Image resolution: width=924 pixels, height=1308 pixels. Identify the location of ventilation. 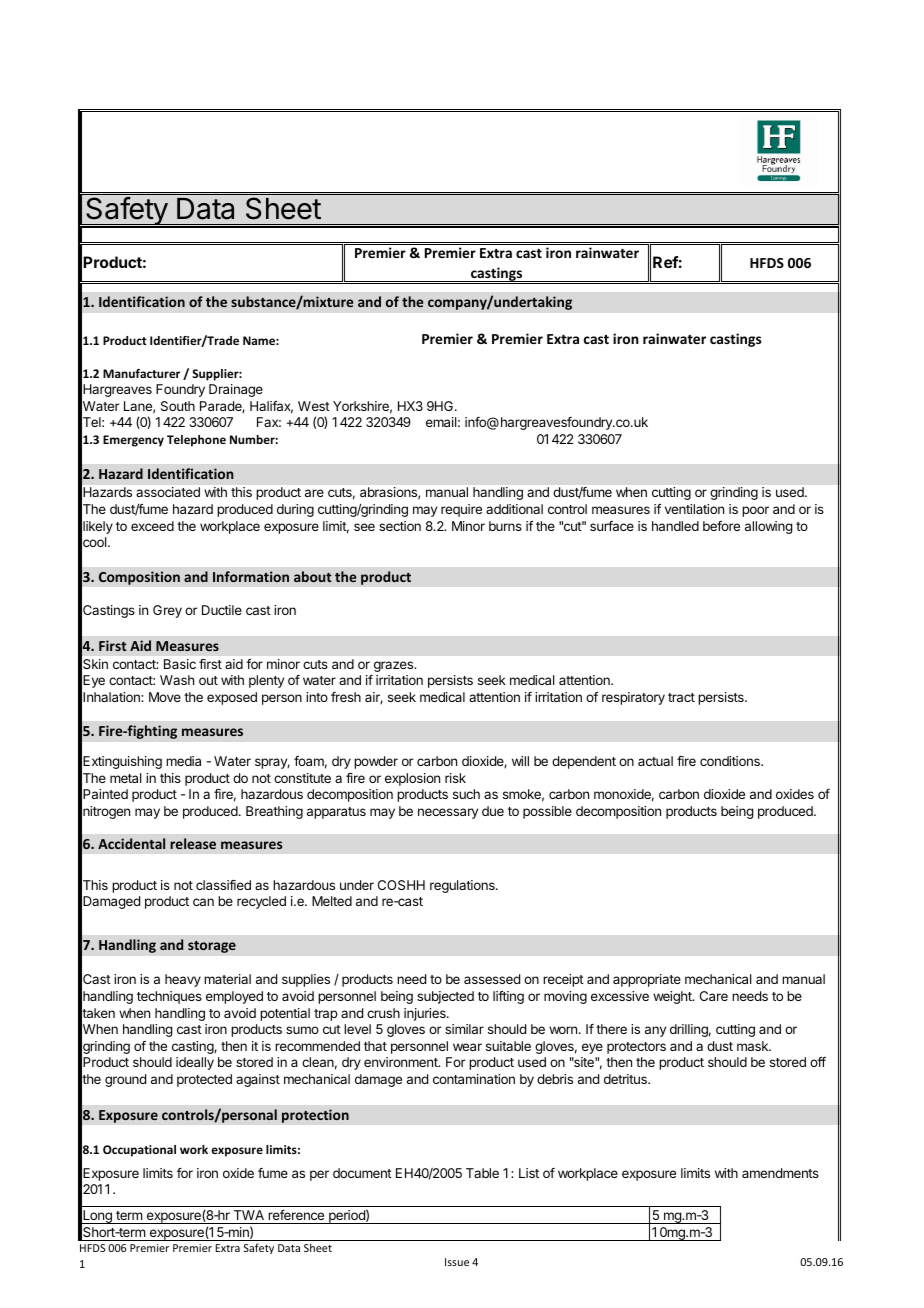
(694, 509).
